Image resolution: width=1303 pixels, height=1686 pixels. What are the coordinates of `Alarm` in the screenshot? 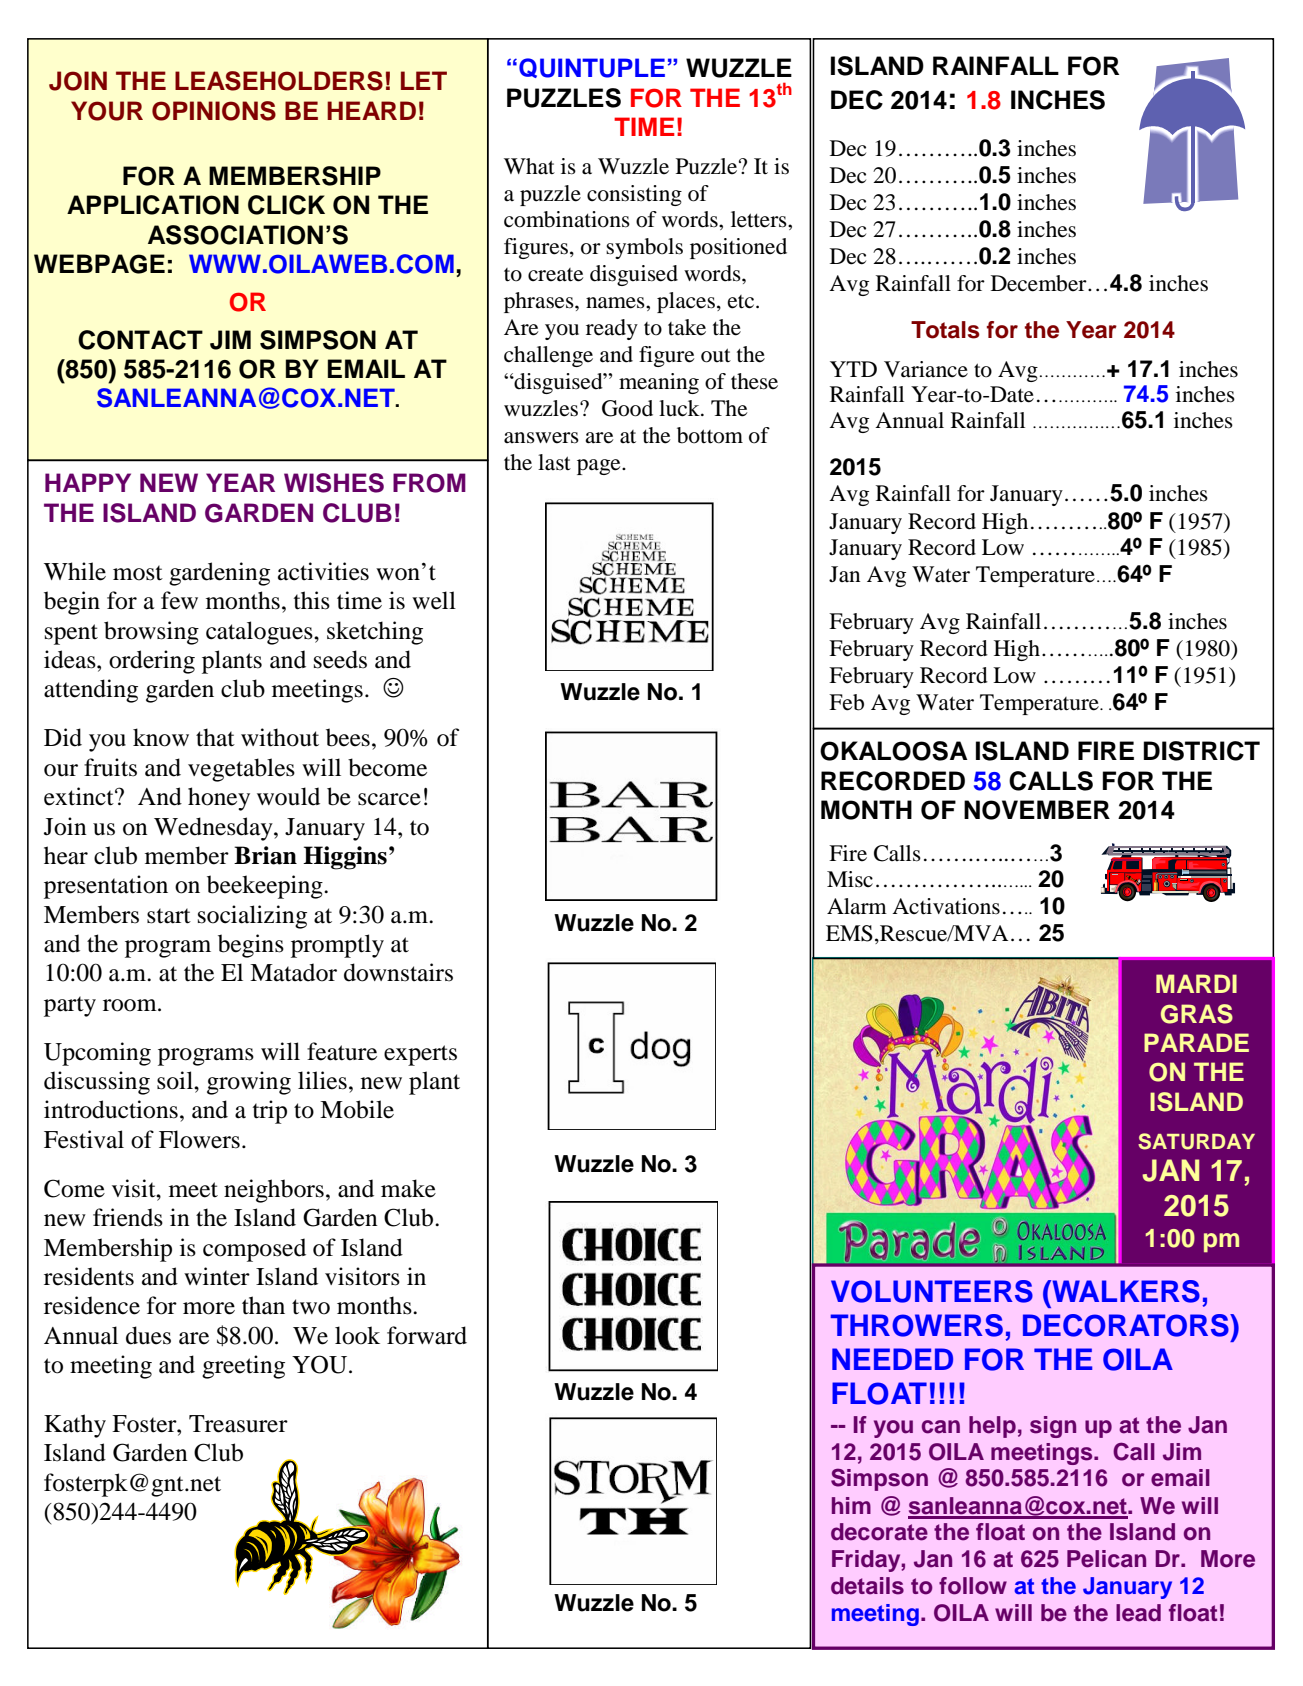 It's located at (857, 906).
